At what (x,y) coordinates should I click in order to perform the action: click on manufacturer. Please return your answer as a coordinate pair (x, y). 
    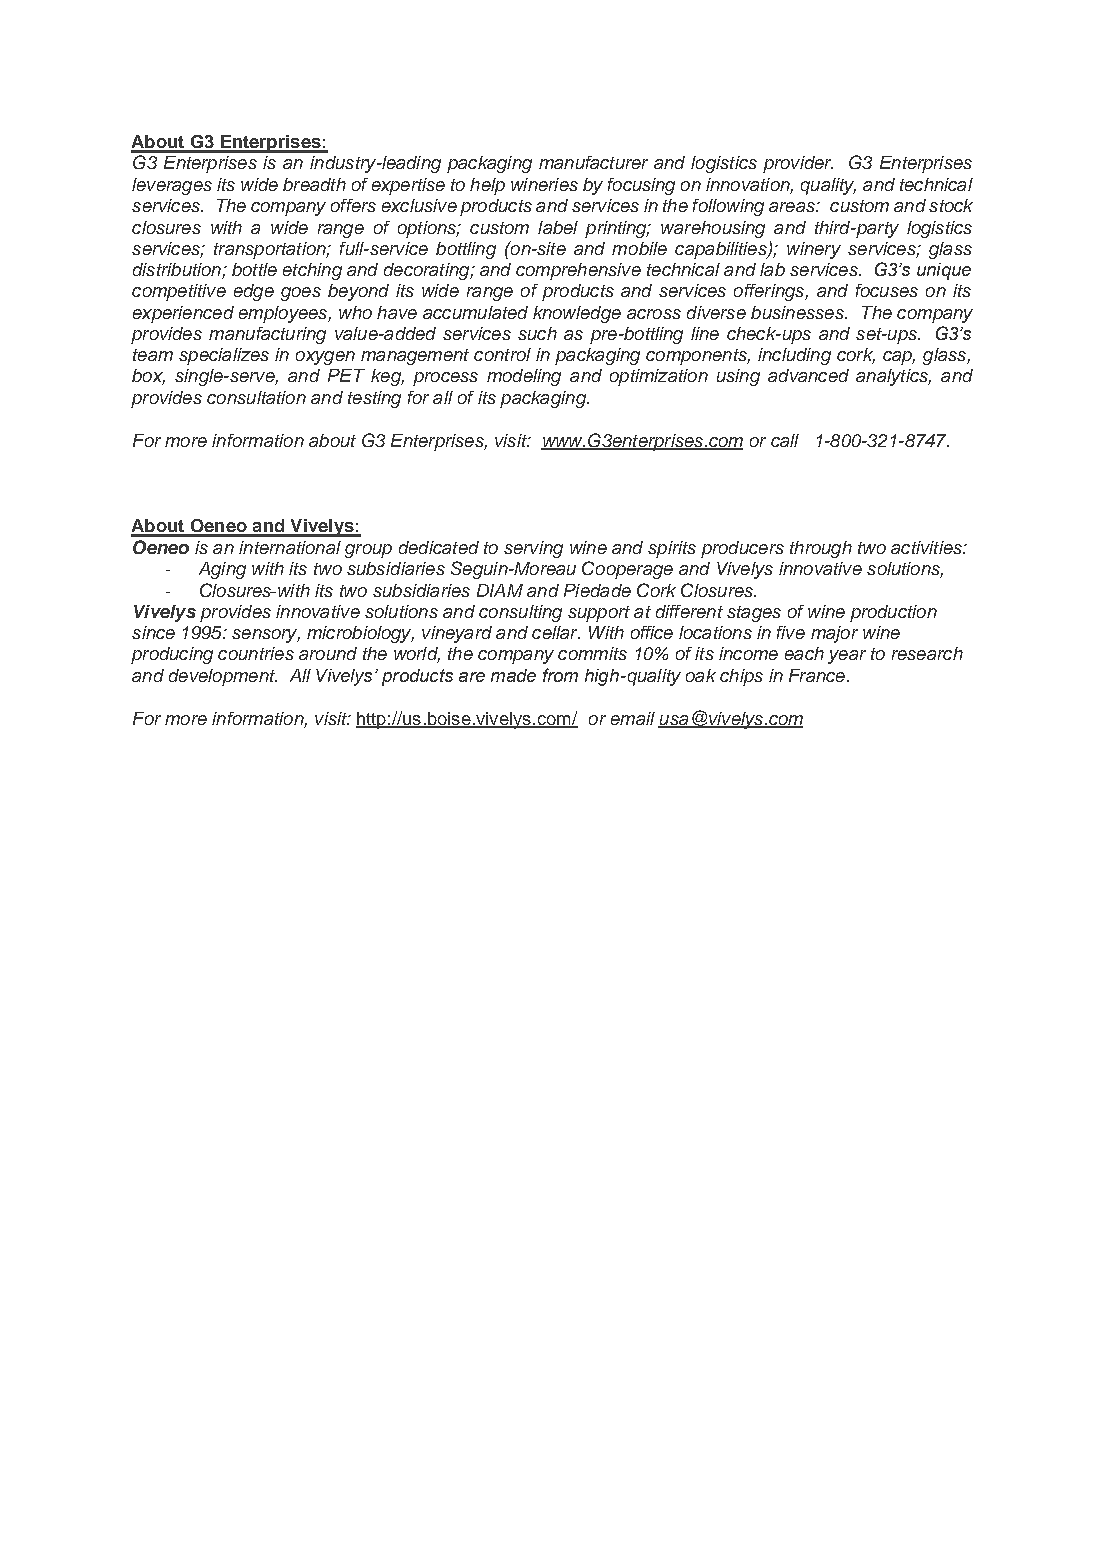
    Looking at the image, I should click on (593, 162).
